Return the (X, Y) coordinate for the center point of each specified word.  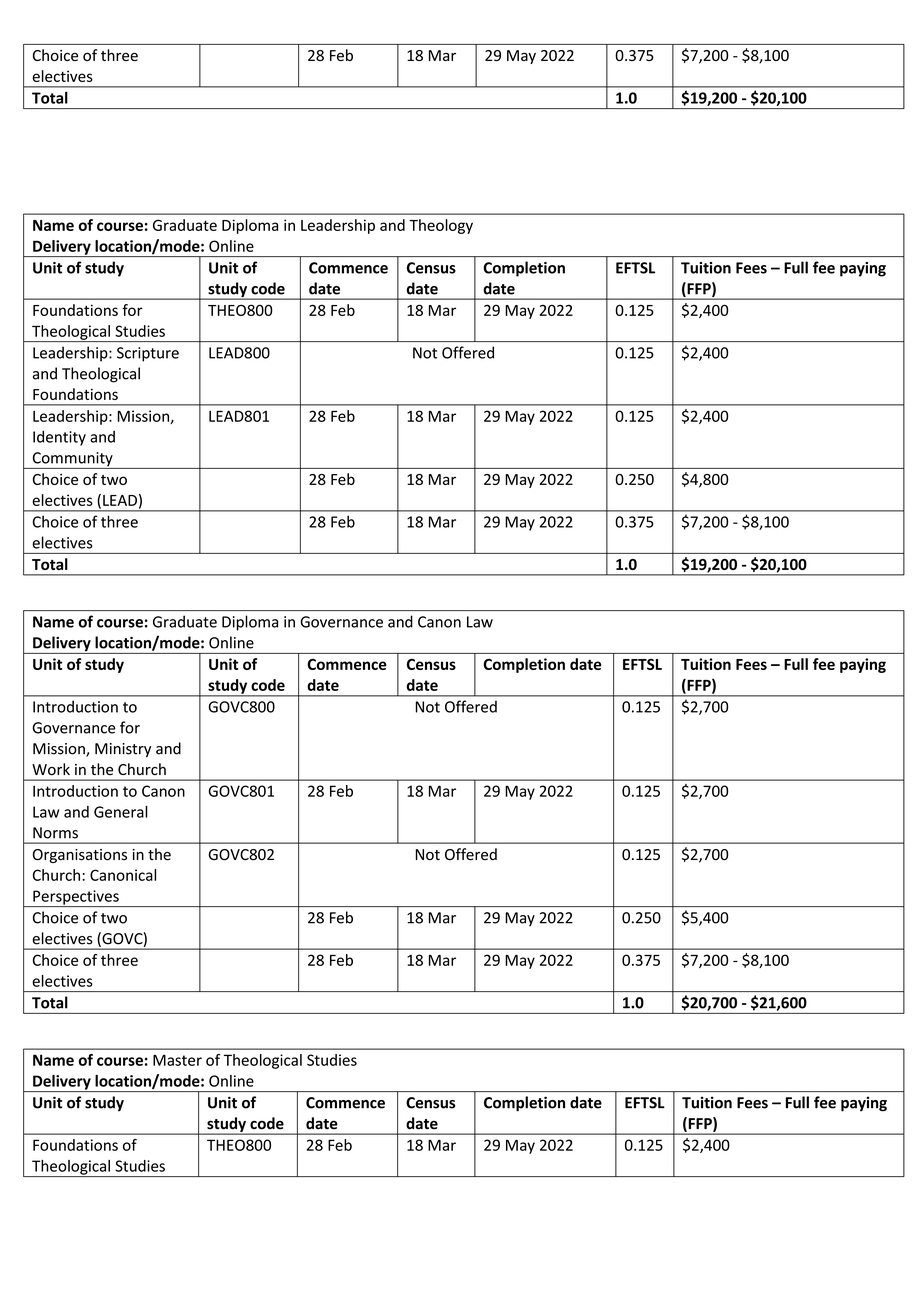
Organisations (80, 856)
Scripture (148, 354)
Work (51, 769)
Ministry (123, 750)
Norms (55, 833)
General (121, 812)
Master (177, 1060)
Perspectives (76, 898)
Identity (59, 438)
